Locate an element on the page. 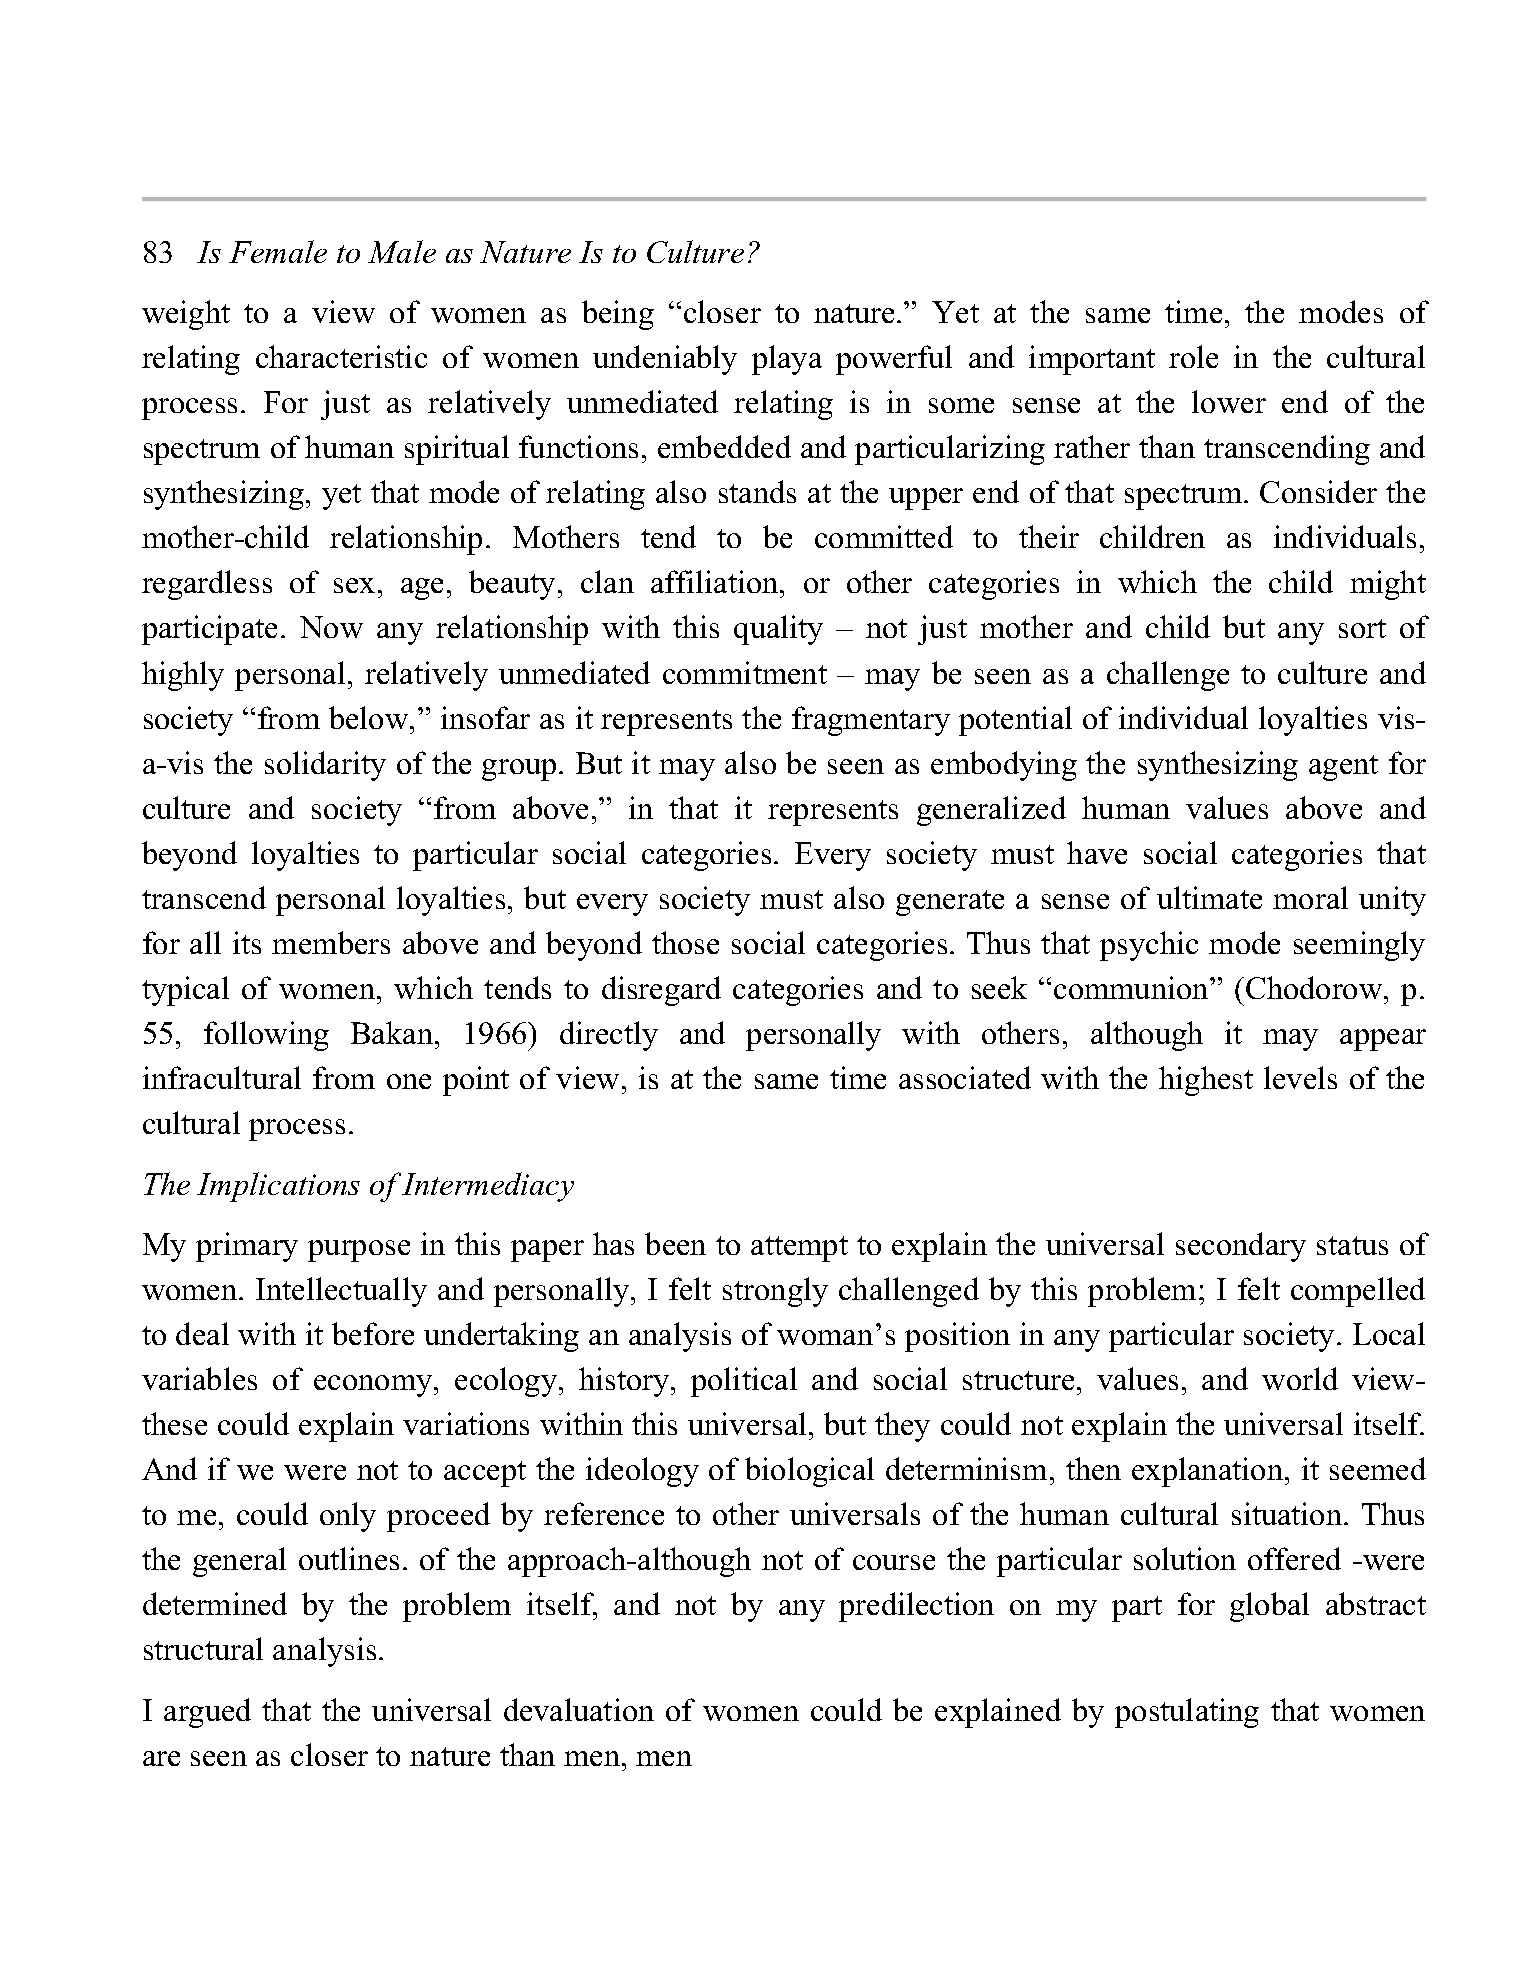  solidarity is located at coordinates (325, 766).
